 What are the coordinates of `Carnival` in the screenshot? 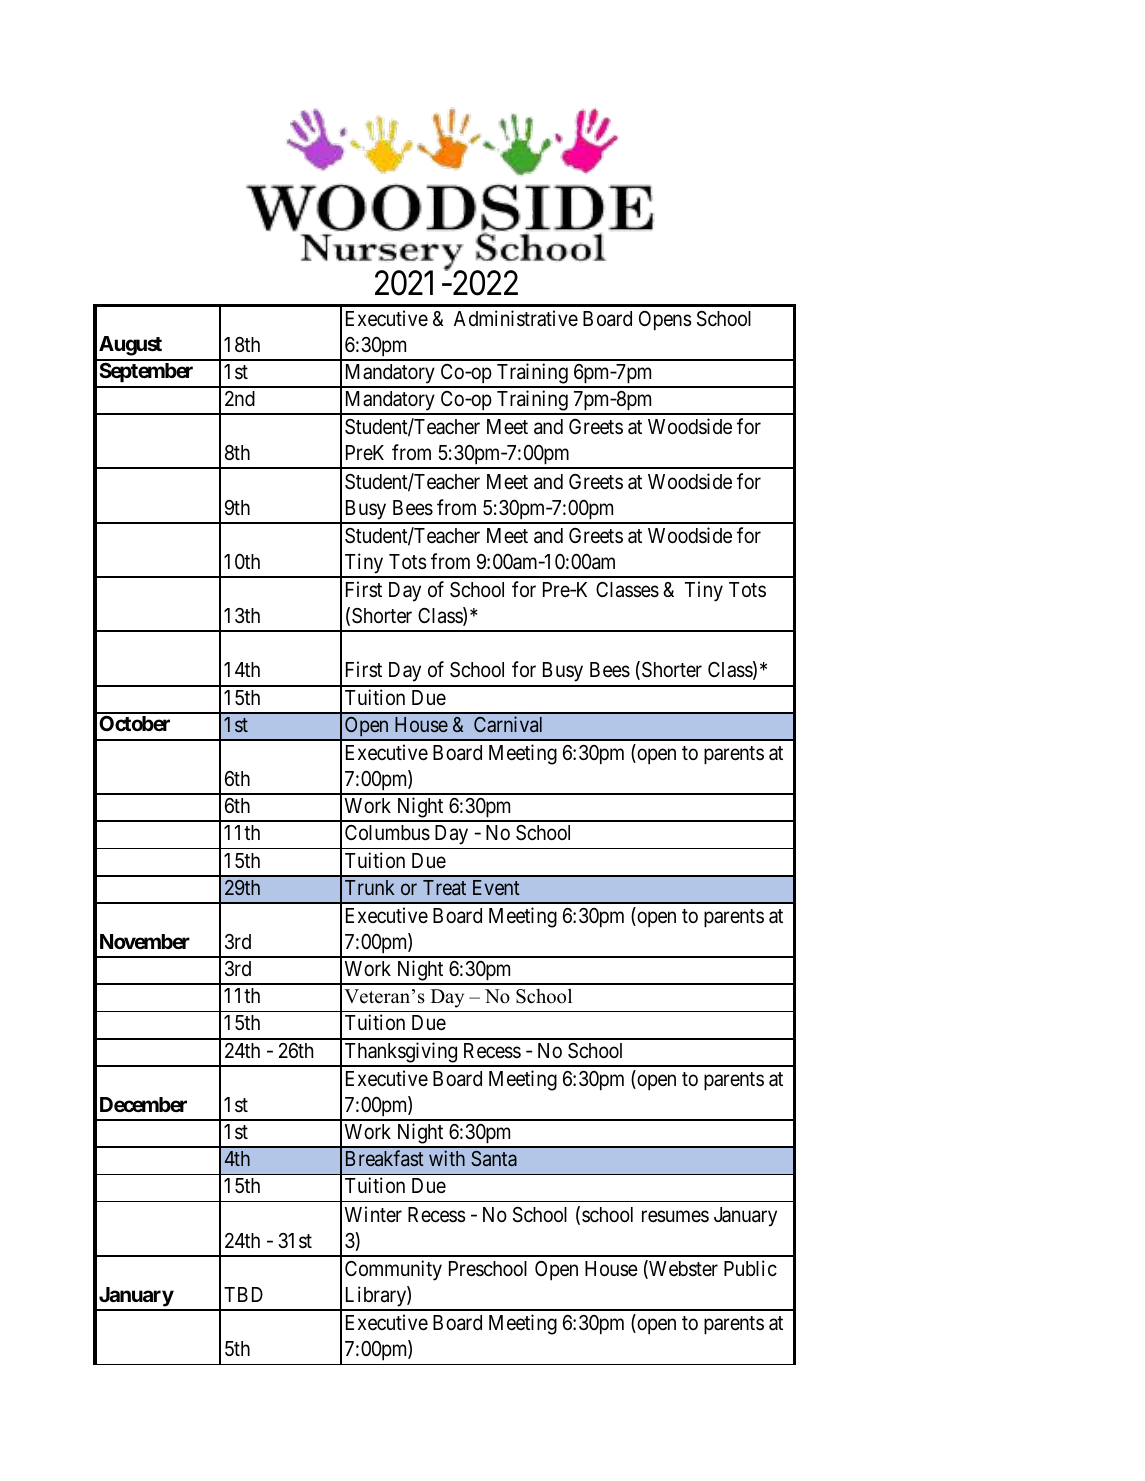 It's located at (508, 724).
